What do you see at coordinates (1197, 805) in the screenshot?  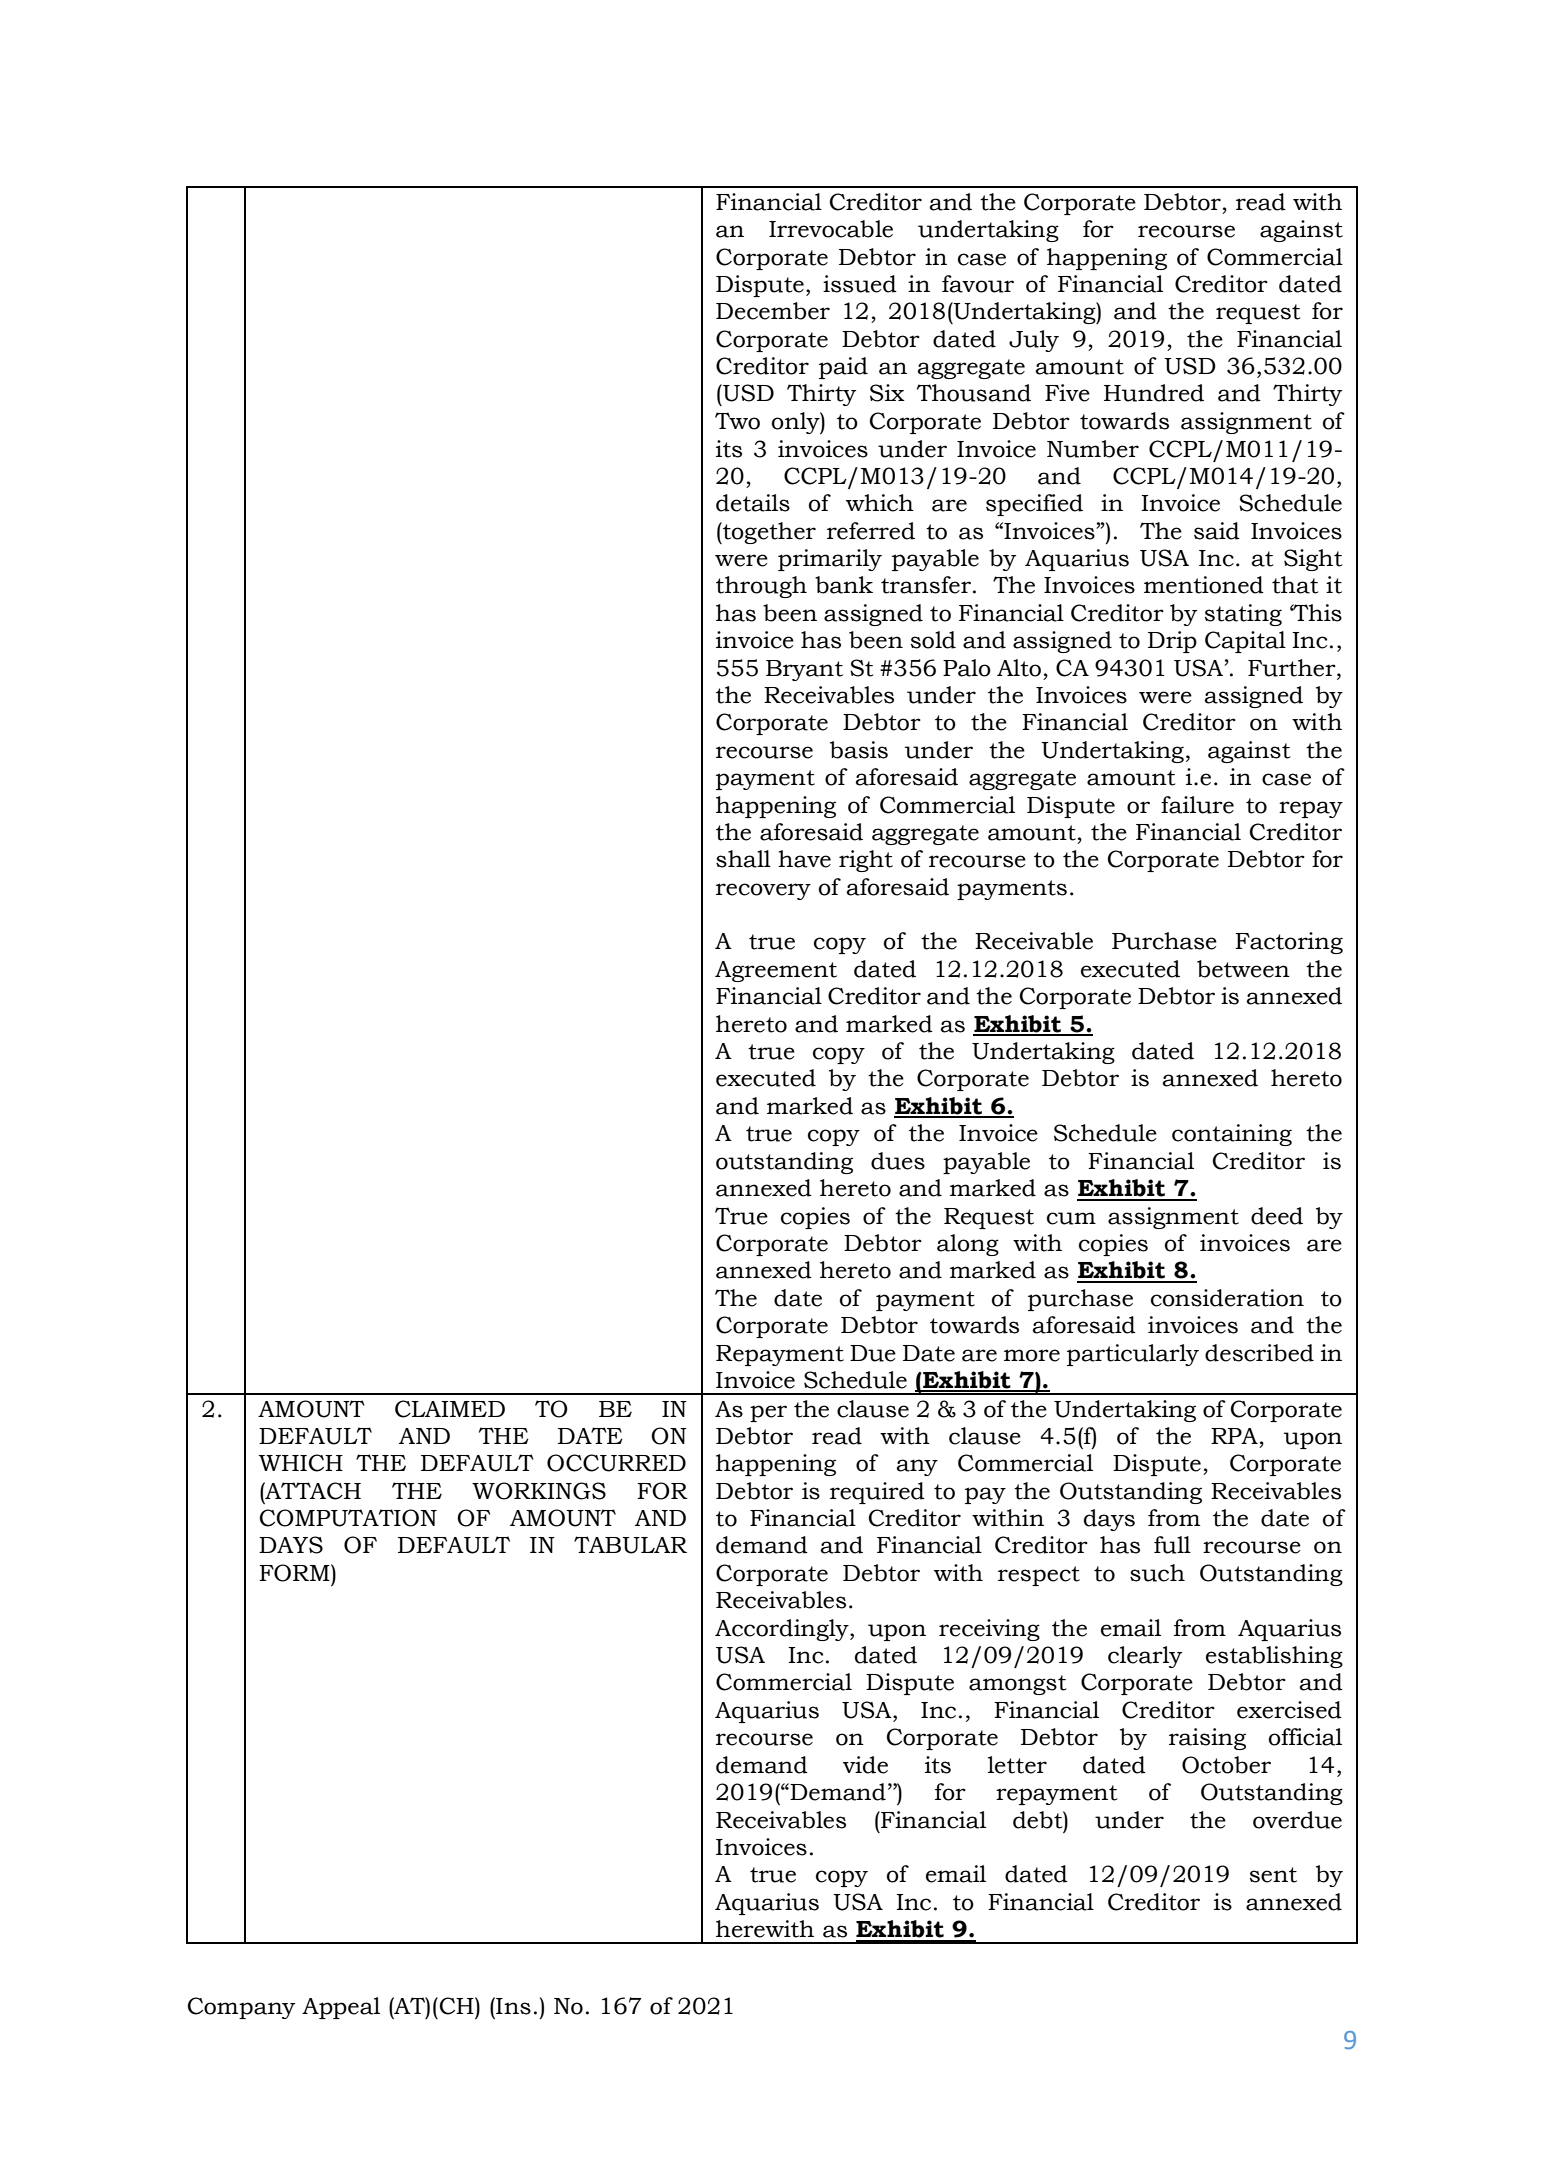 I see `failure` at bounding box center [1197, 805].
